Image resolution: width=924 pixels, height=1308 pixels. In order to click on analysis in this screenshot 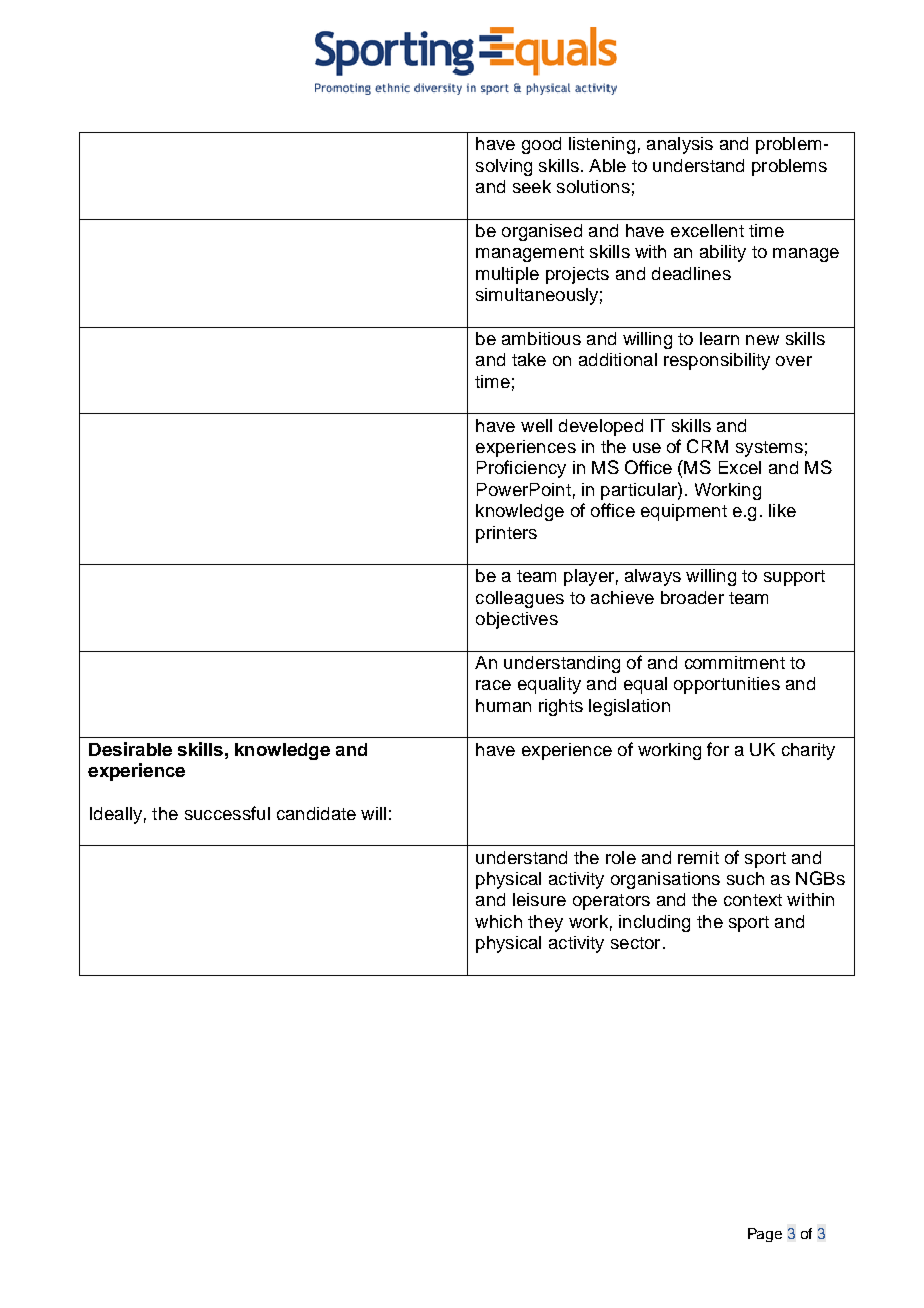, I will do `click(680, 145)`.
